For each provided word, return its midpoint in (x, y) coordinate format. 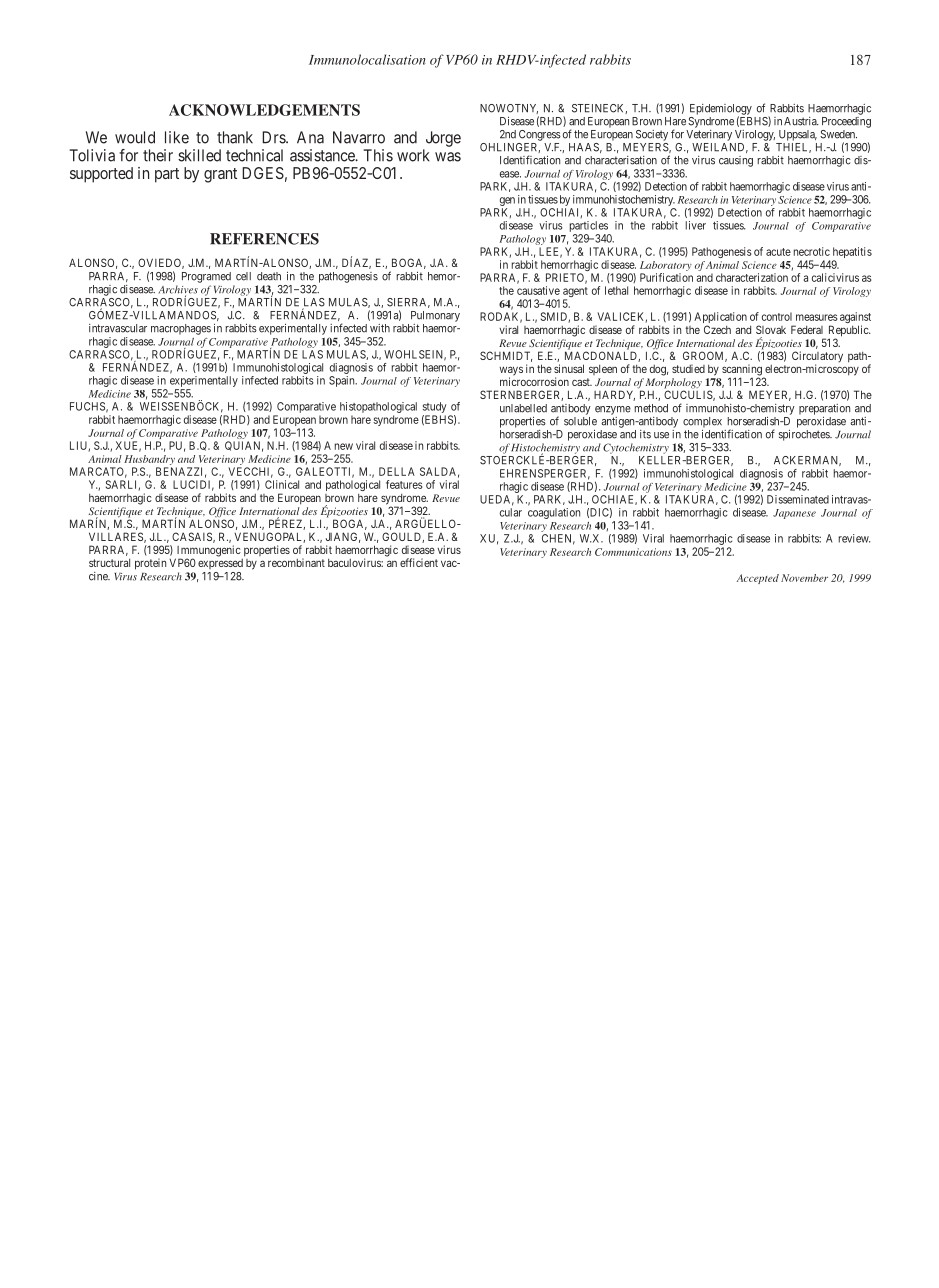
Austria (801, 121)
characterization (752, 277)
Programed (206, 277)
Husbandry (150, 461)
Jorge (443, 139)
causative (538, 290)
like (177, 137)
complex (702, 422)
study (435, 409)
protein (150, 564)
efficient (419, 562)
